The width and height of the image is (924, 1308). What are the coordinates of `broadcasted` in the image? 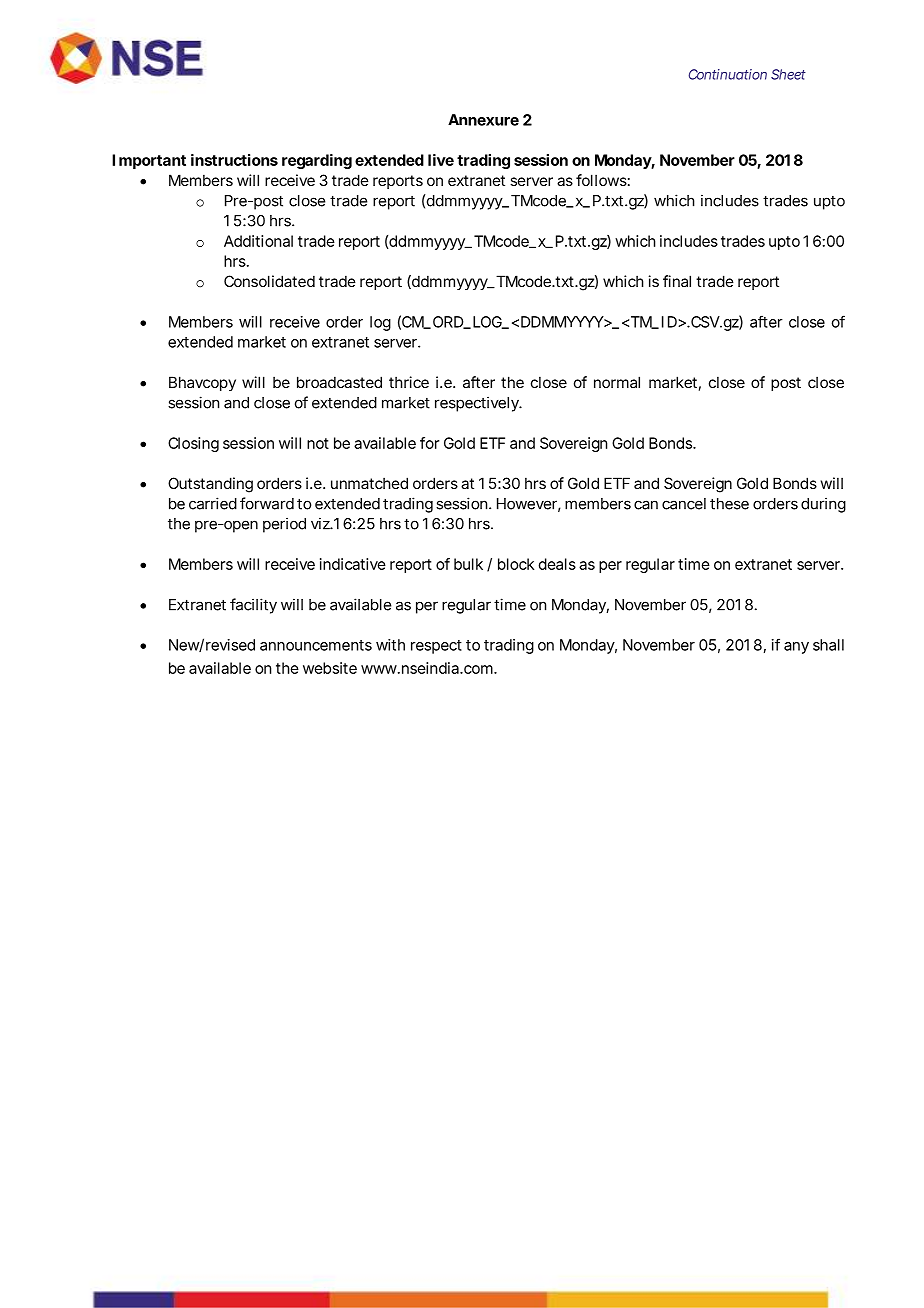 It's located at (339, 382).
